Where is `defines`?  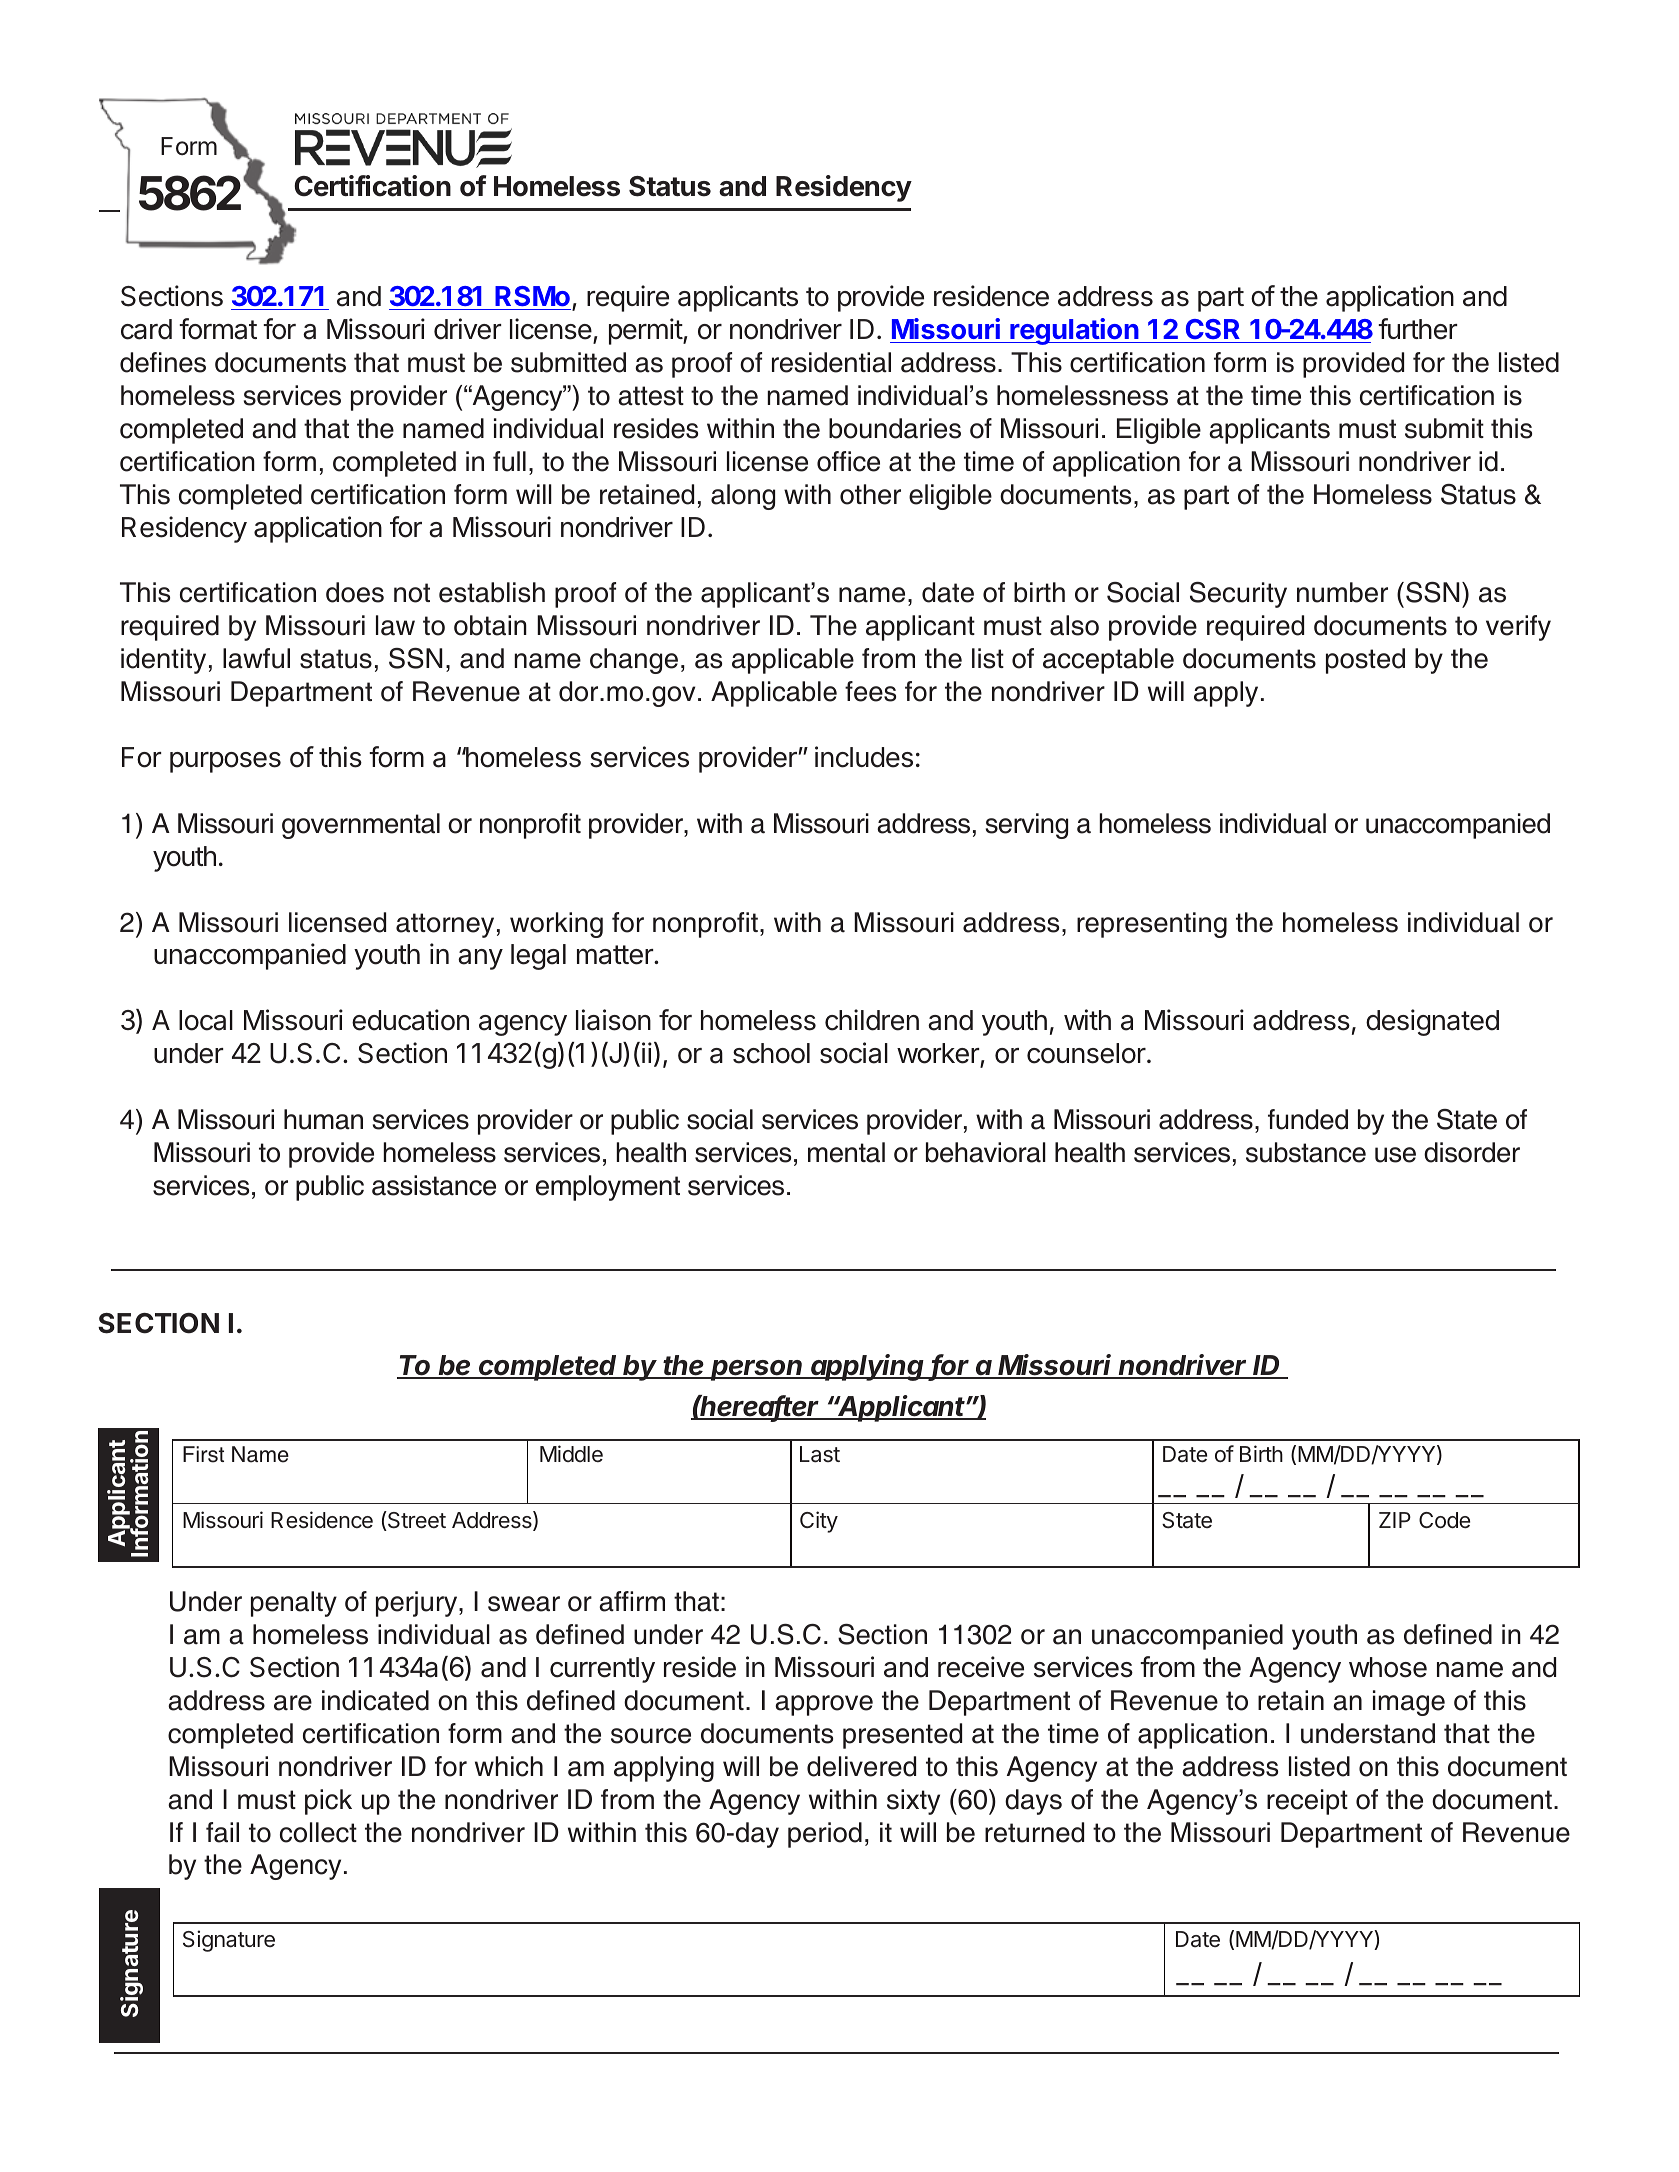 defines is located at coordinates (163, 362).
